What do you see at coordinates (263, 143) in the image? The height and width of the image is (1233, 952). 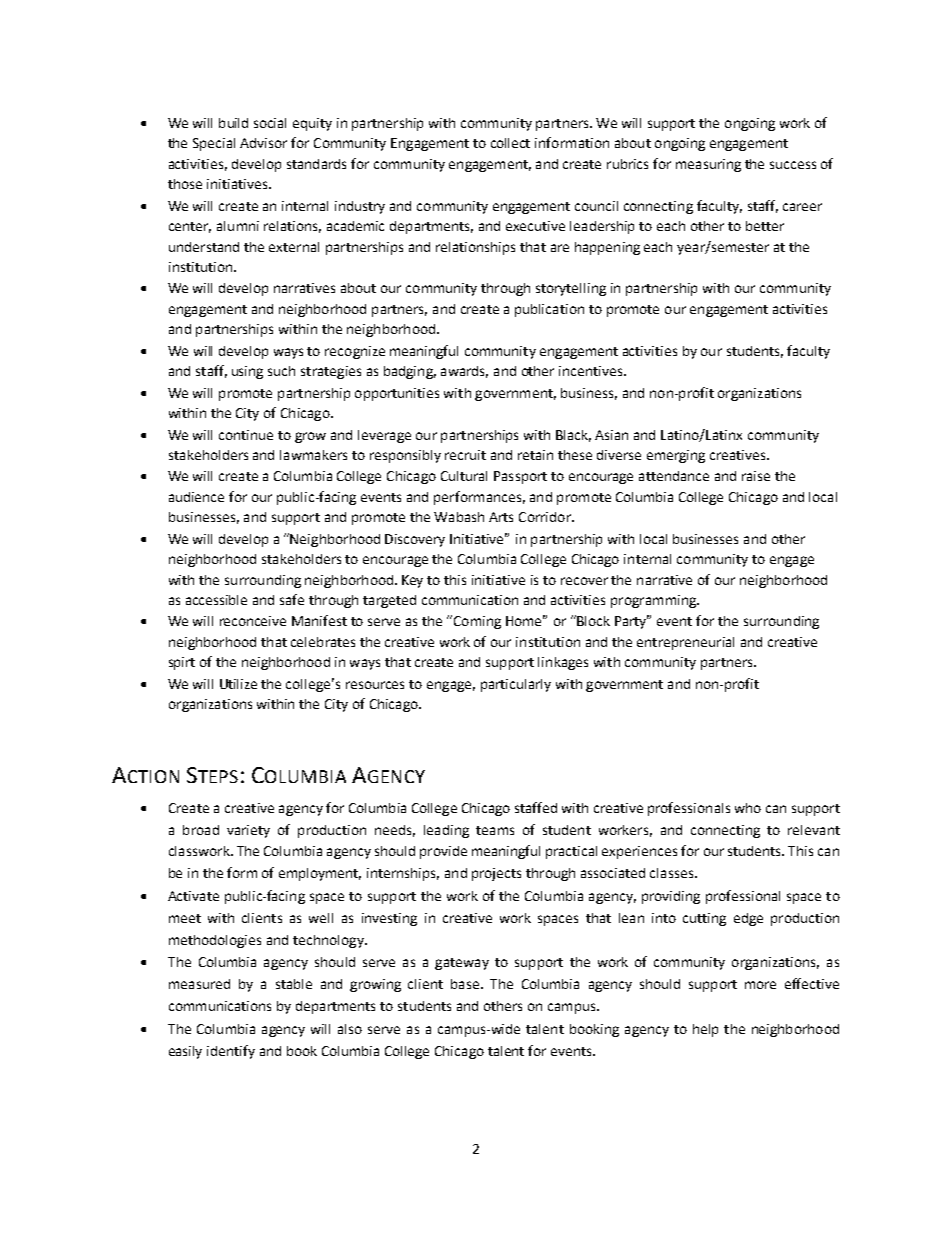 I see `Advisor` at bounding box center [263, 143].
